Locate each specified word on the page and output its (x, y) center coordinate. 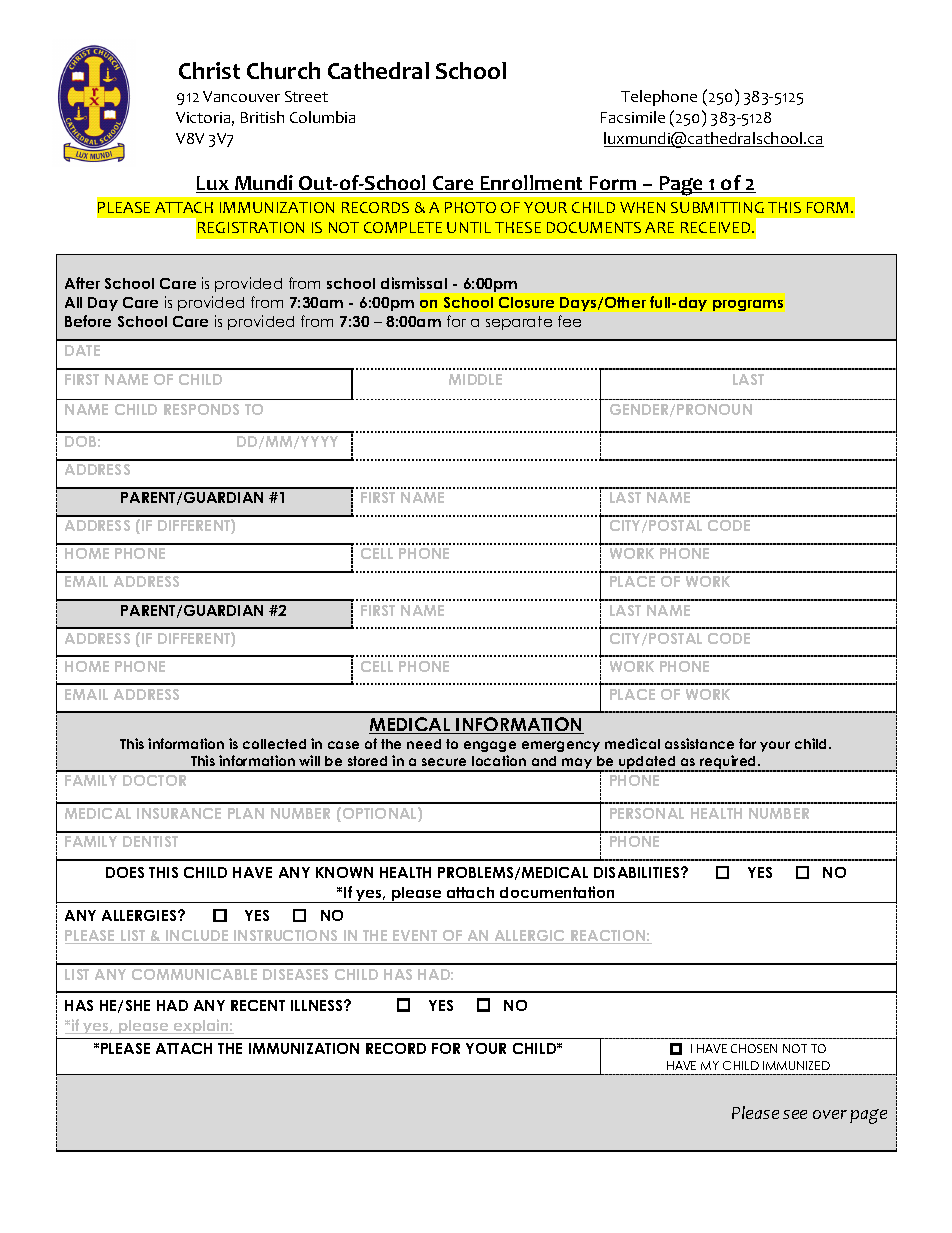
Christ (209, 70)
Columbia (322, 117)
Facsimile (633, 117)
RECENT (258, 1005)
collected (274, 744)
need (424, 744)
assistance (699, 743)
